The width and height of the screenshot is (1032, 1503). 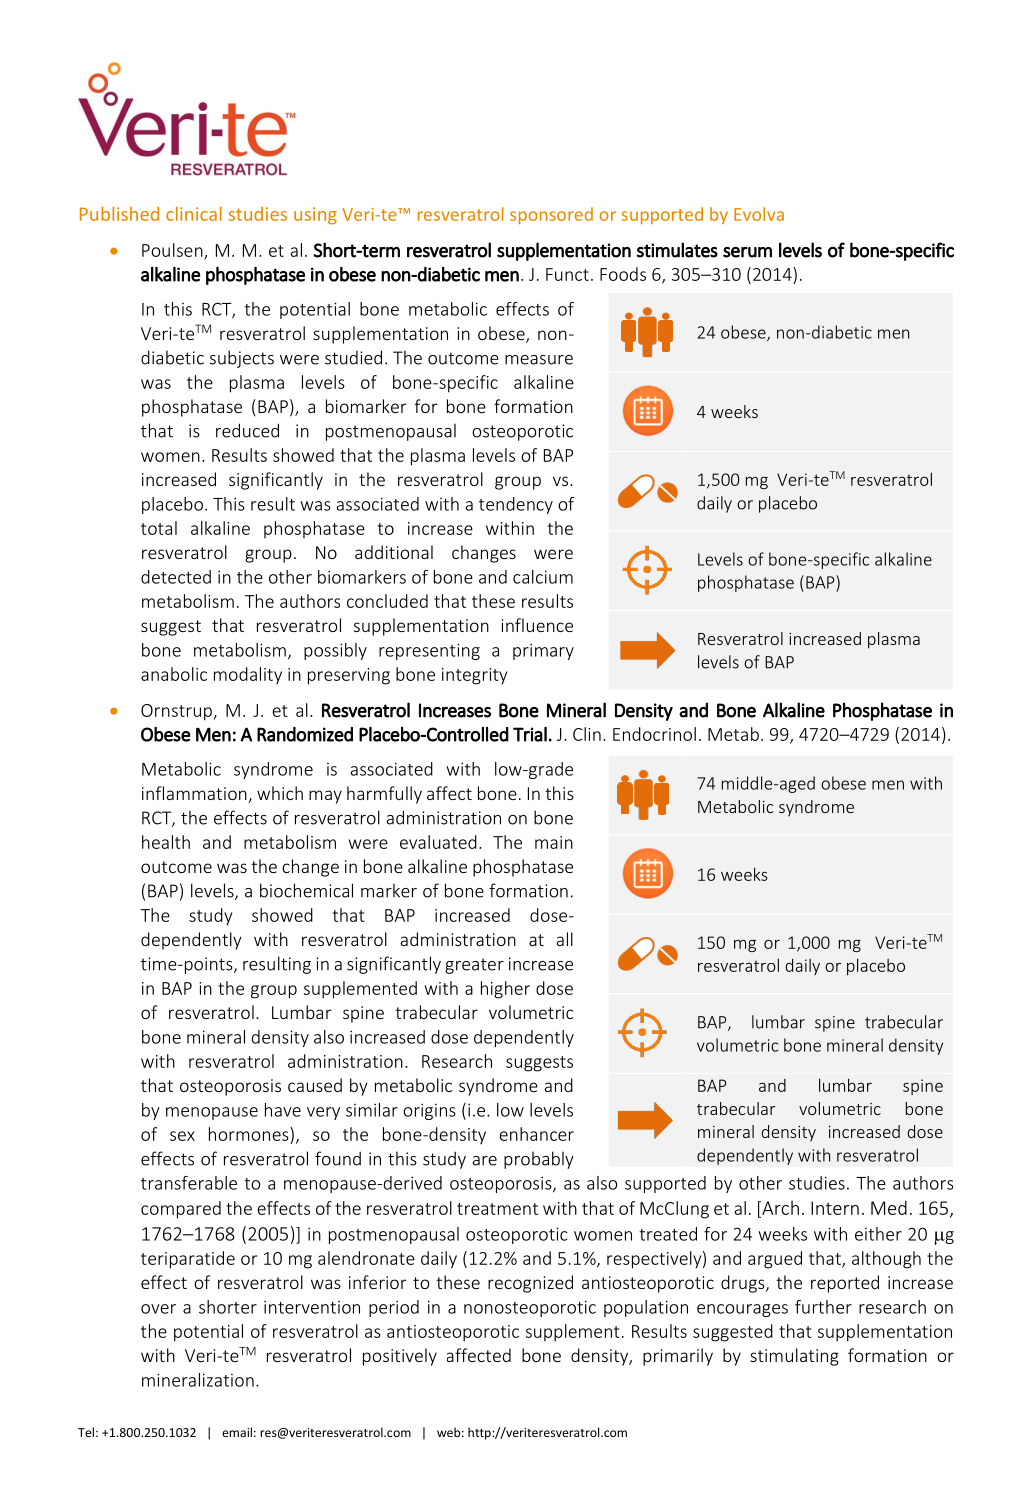 I want to click on Published, so click(x=119, y=213).
